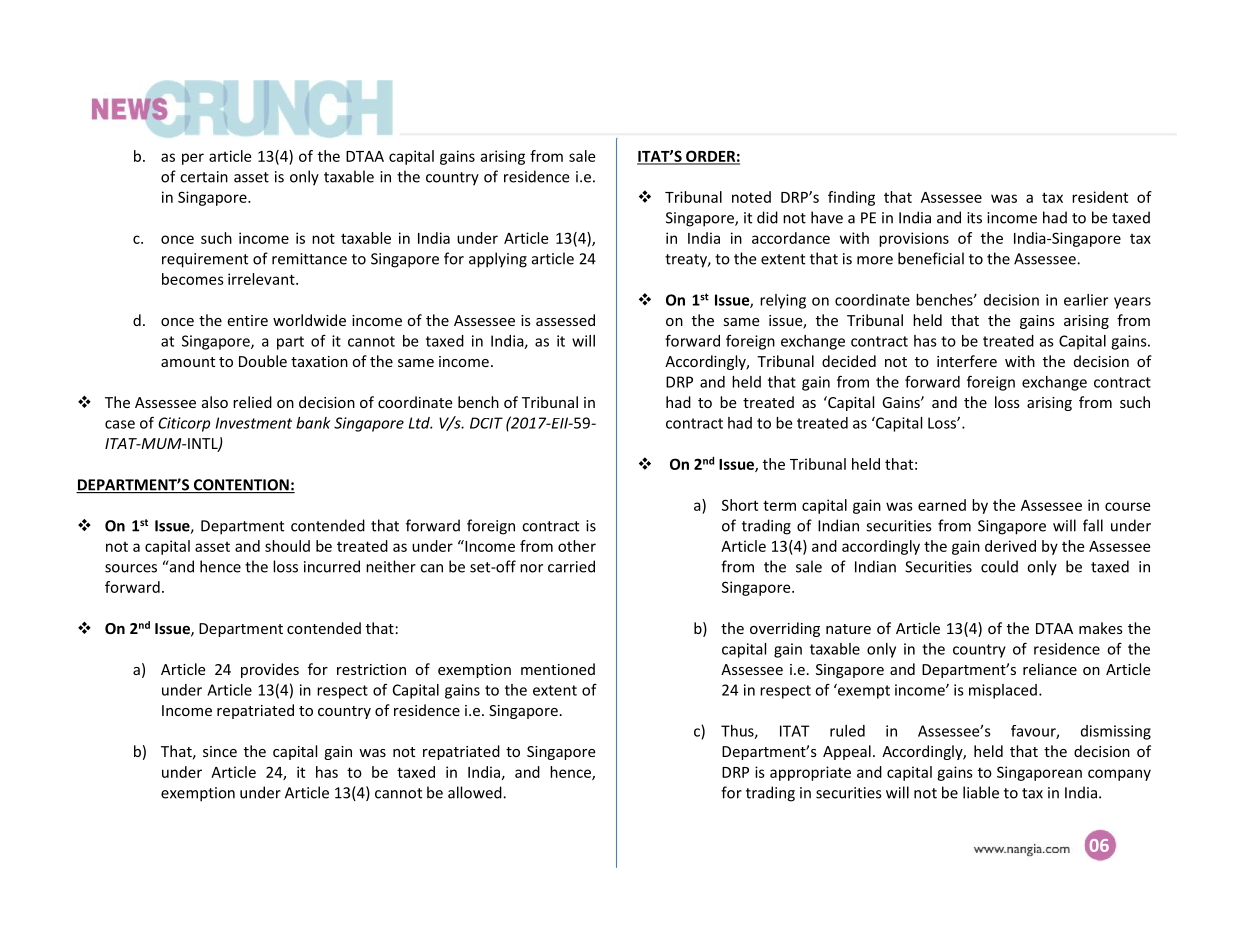 The height and width of the screenshot is (952, 1233). What do you see at coordinates (204, 177) in the screenshot?
I see `certain` at bounding box center [204, 177].
